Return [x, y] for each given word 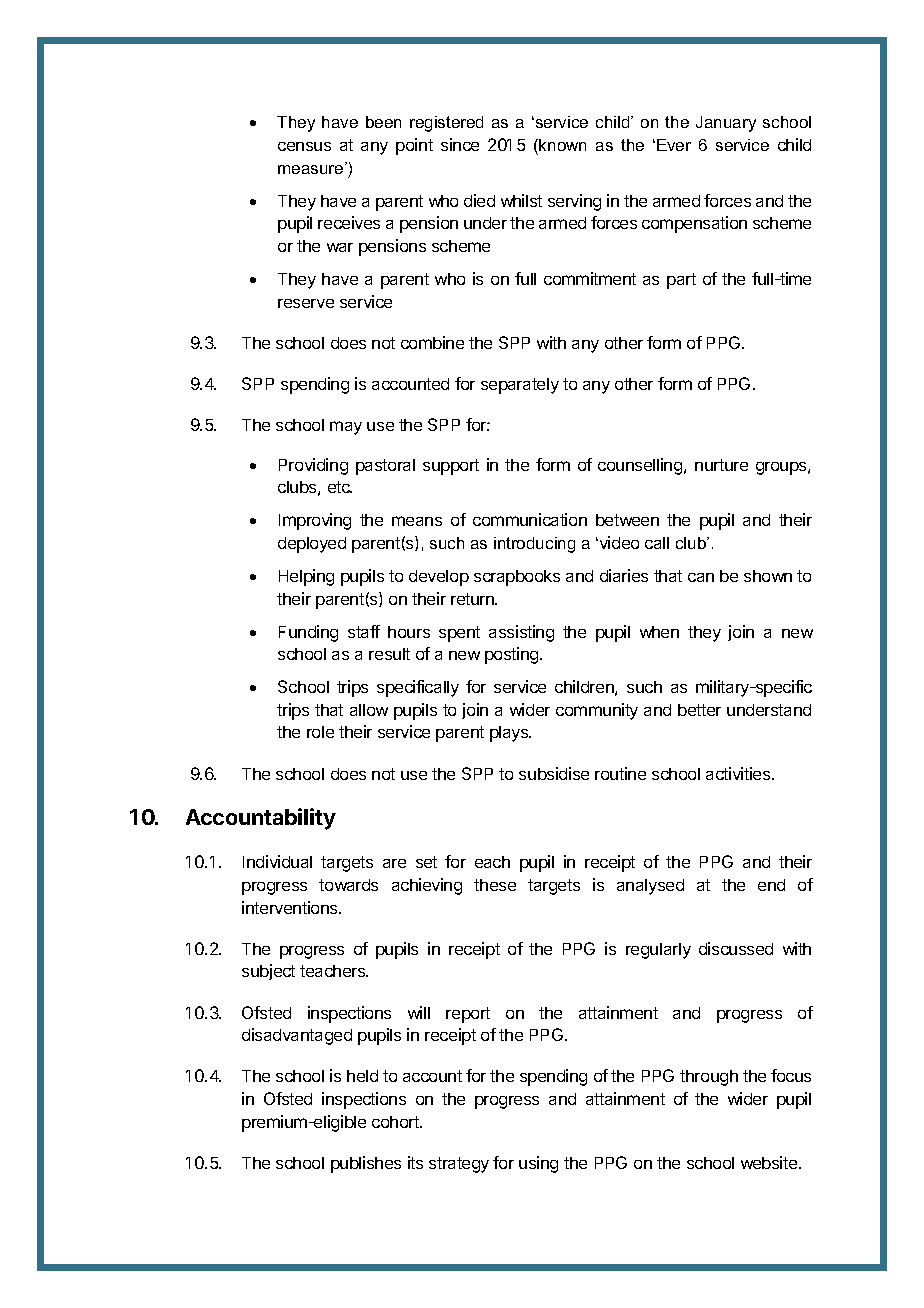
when [659, 632]
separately [520, 386]
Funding [308, 633]
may [346, 428]
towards [348, 885]
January [726, 124]
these [495, 885]
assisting [521, 633]
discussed [736, 948]
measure [312, 168]
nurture [721, 465]
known [561, 145]
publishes [366, 1164]
